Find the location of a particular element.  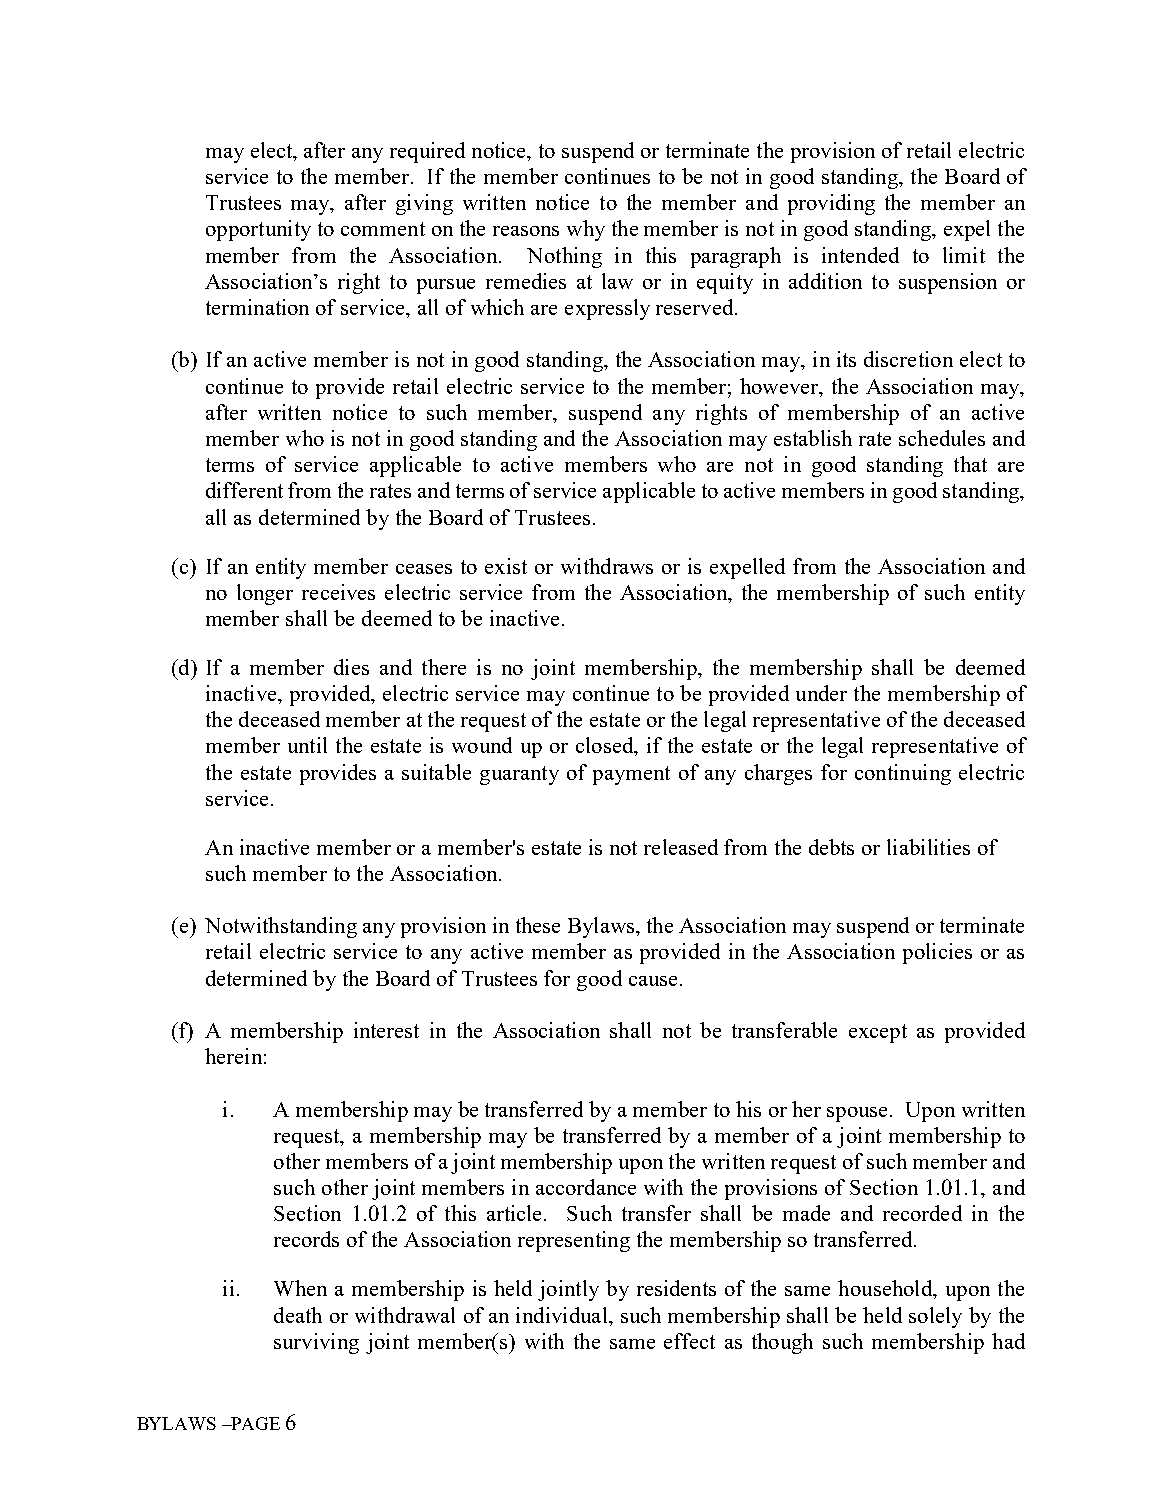

why is located at coordinates (586, 230).
